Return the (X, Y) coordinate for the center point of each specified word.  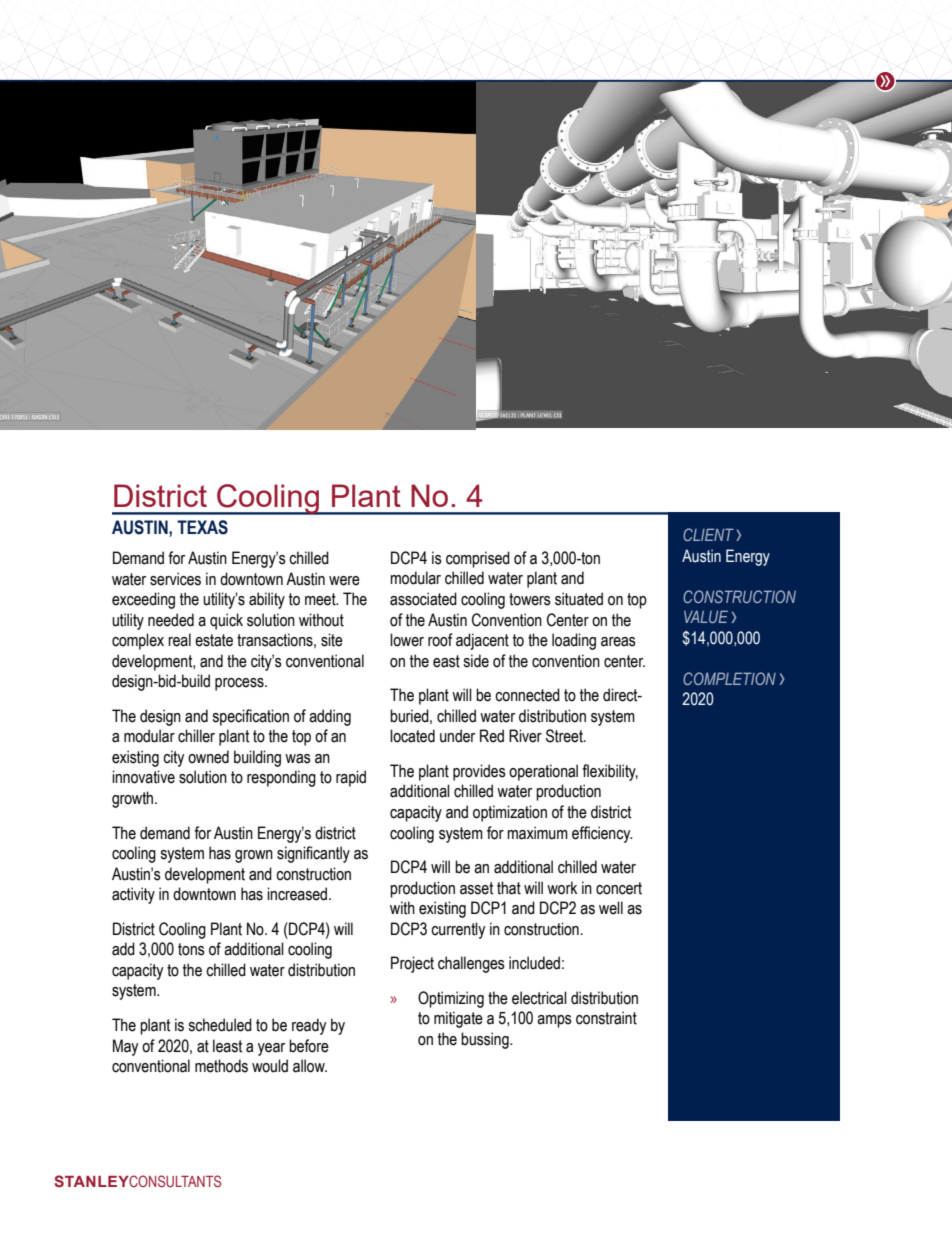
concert (619, 888)
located (412, 736)
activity (133, 895)
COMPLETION (729, 678)
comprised (478, 559)
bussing (486, 1040)
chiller (196, 736)
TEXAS (202, 527)
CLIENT (708, 534)
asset (476, 888)
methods (221, 1066)
